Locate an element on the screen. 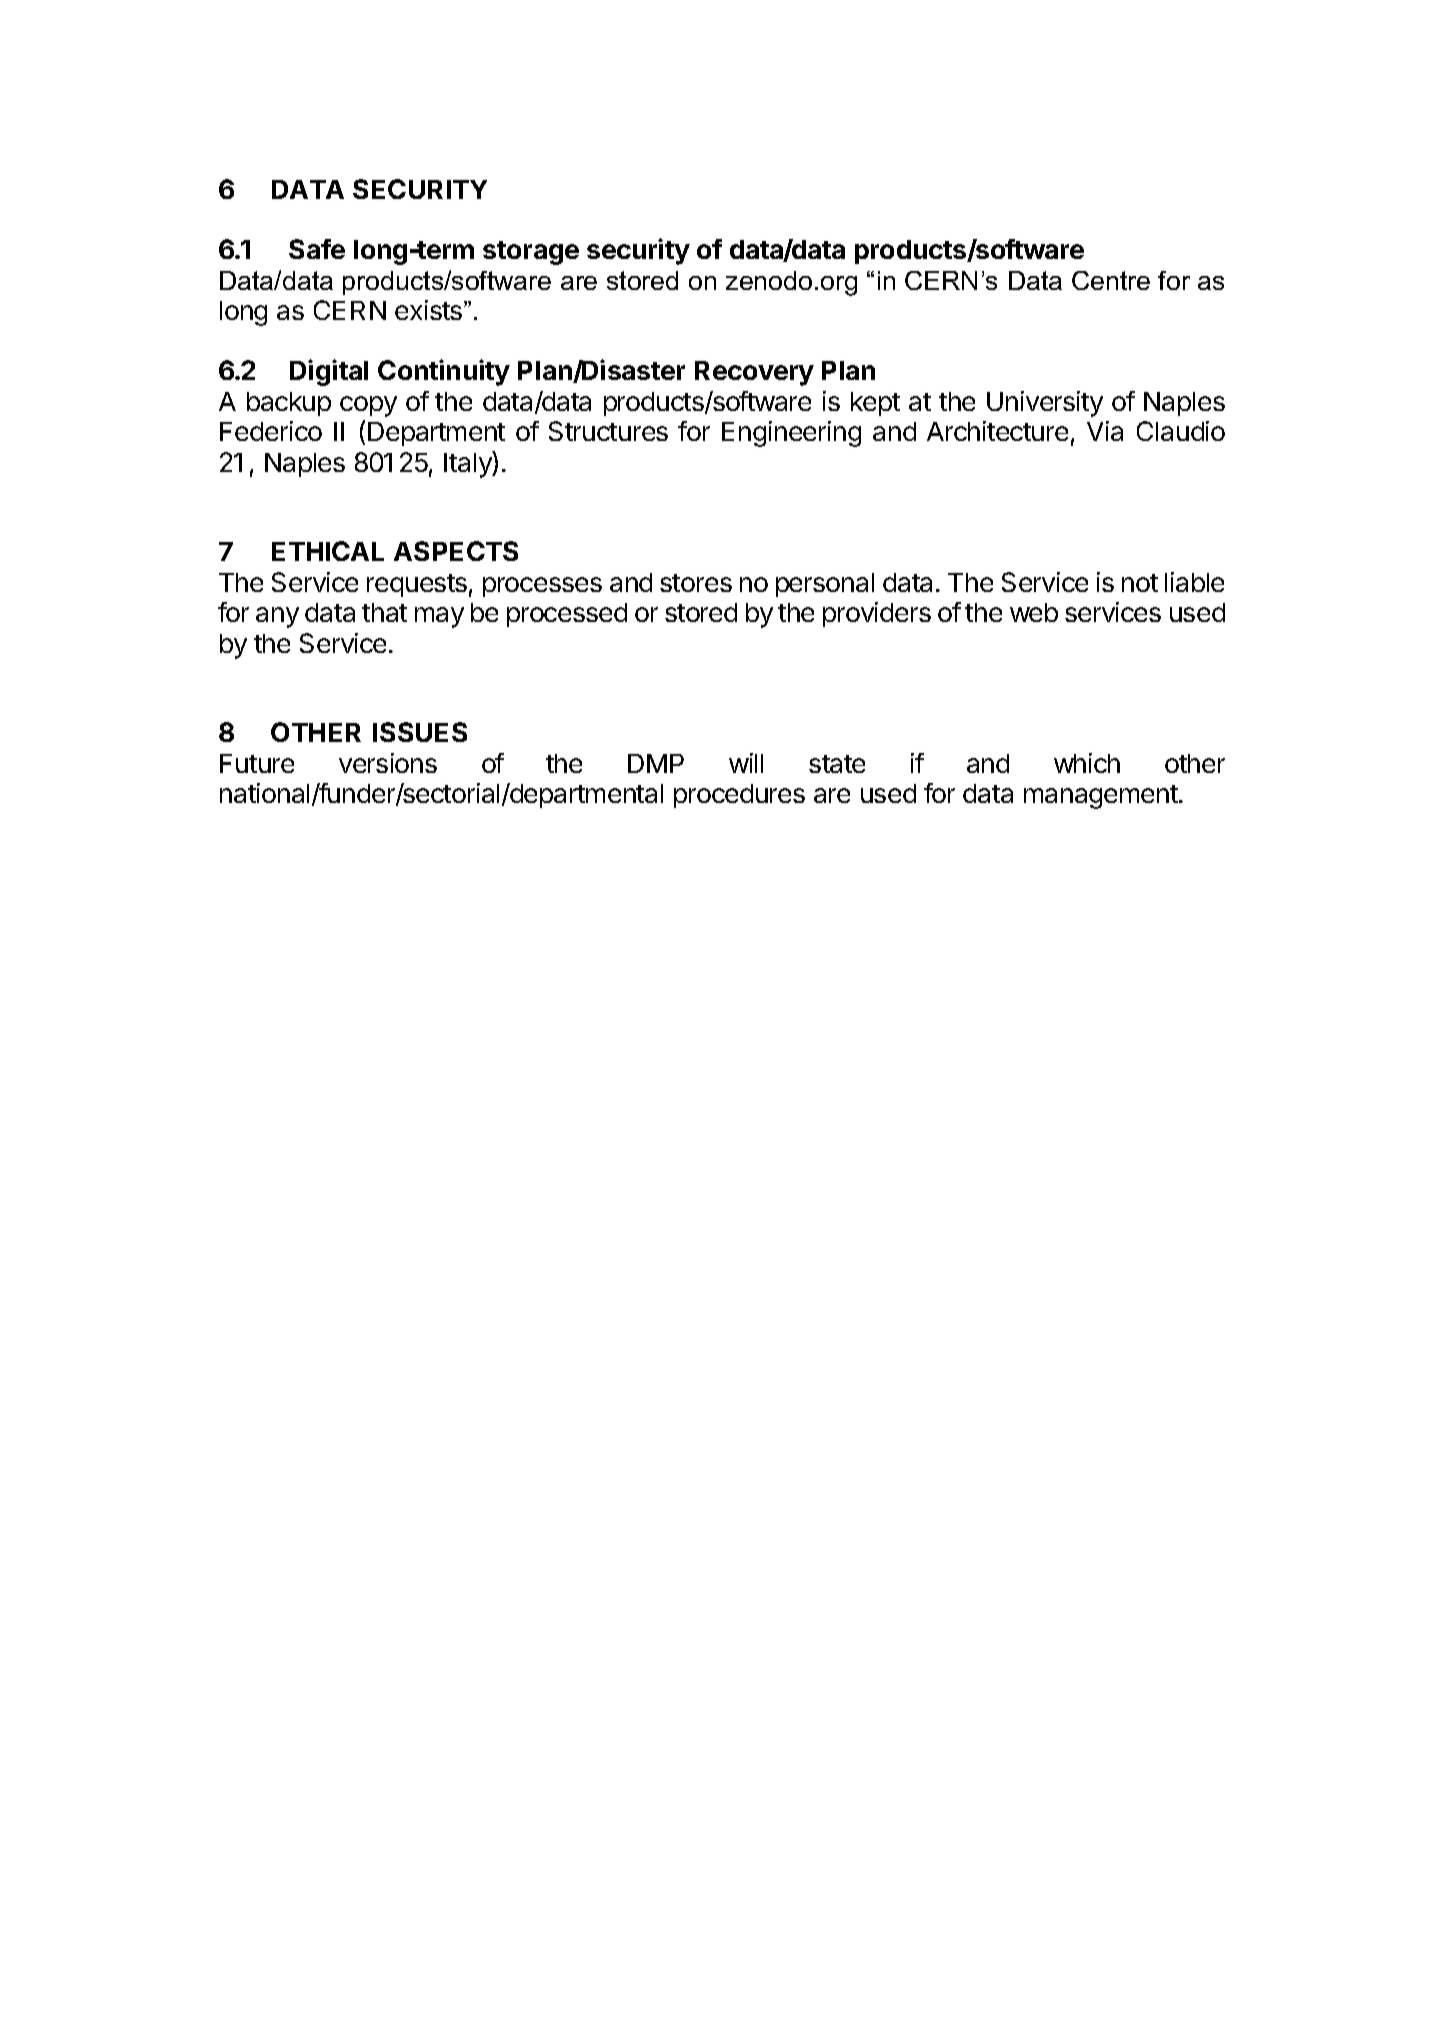  management is located at coordinates (1102, 797).
